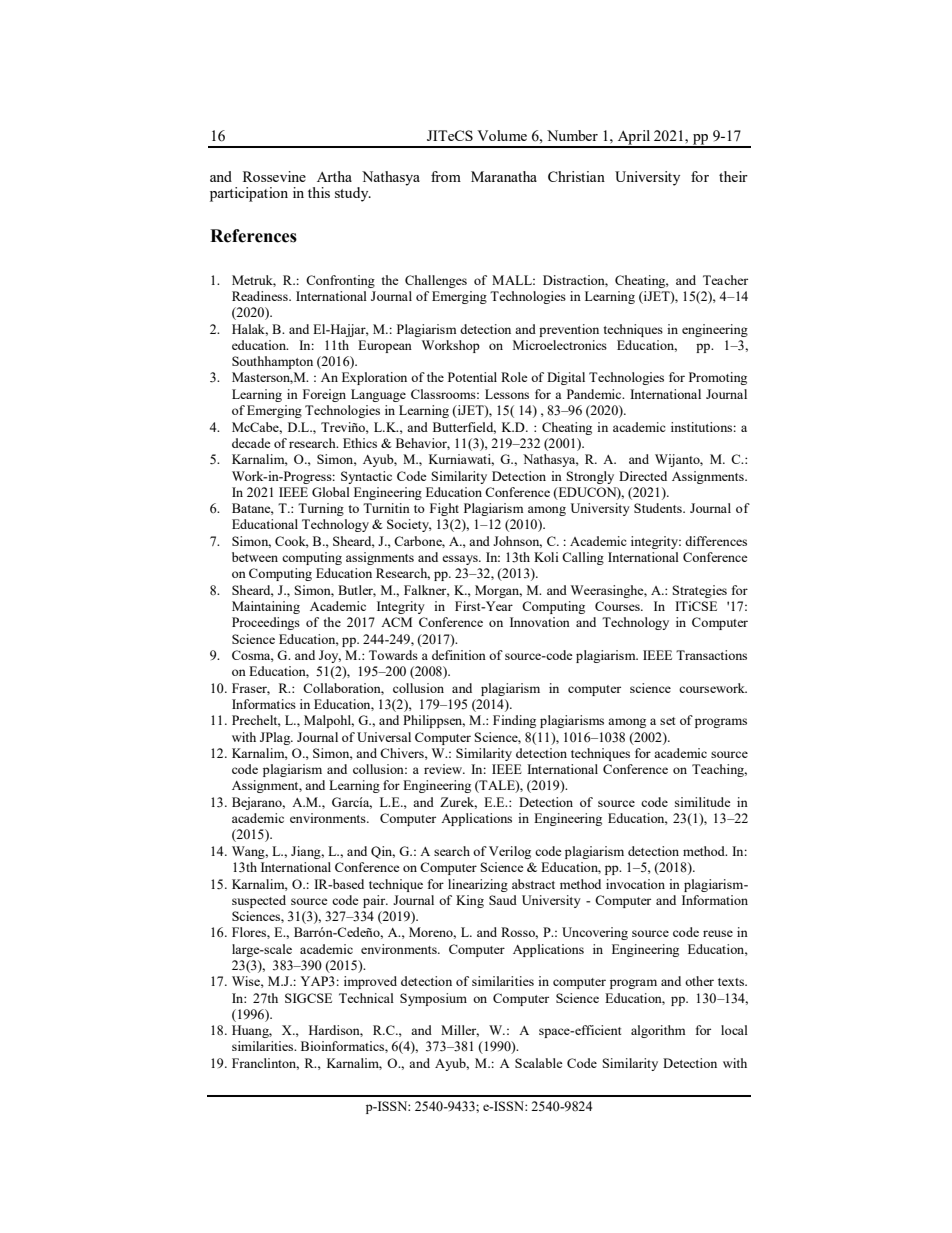 The height and width of the screenshot is (1233, 952). I want to click on April, so click(634, 138).
